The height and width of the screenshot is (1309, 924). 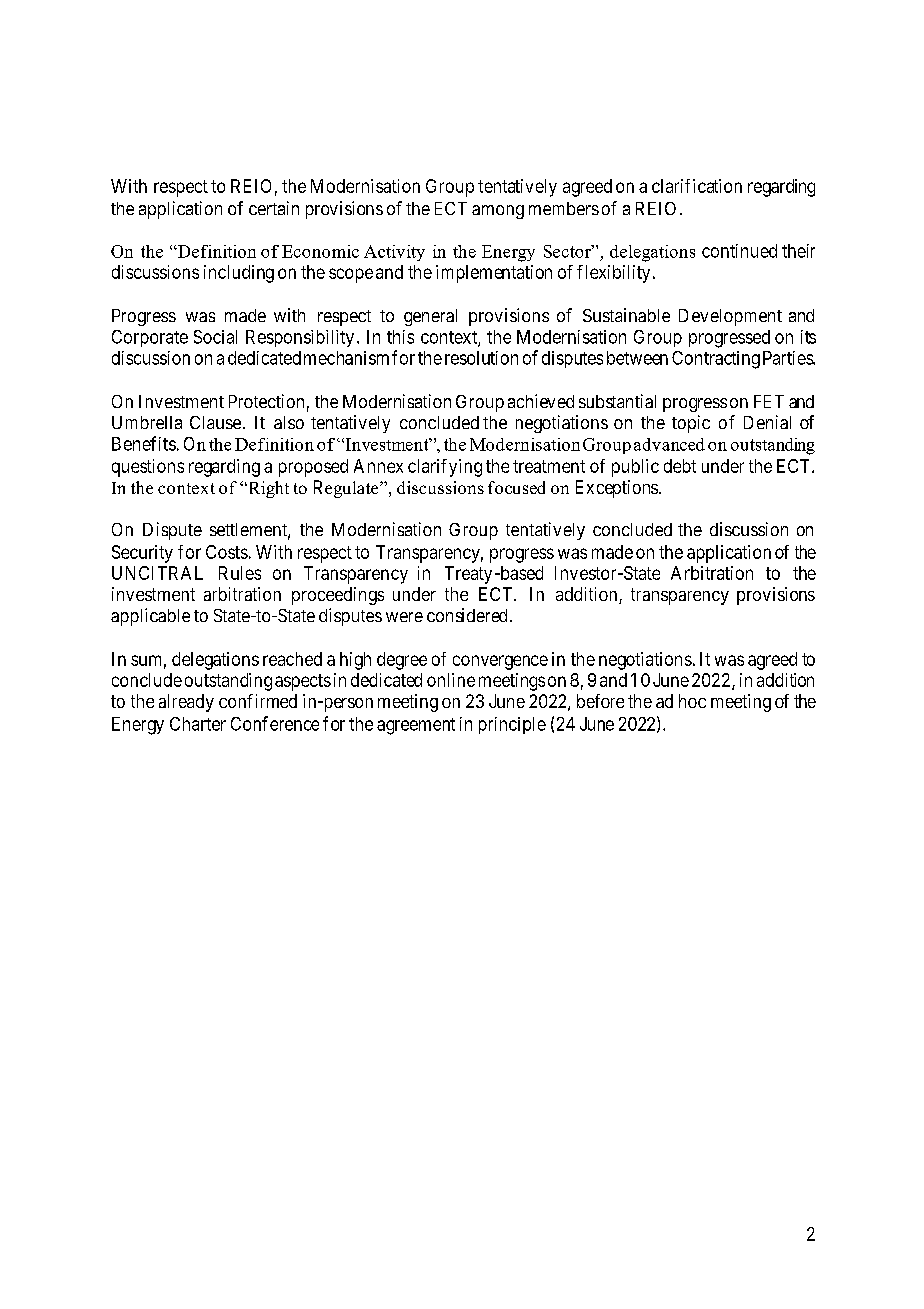 I want to click on general, so click(x=430, y=317).
